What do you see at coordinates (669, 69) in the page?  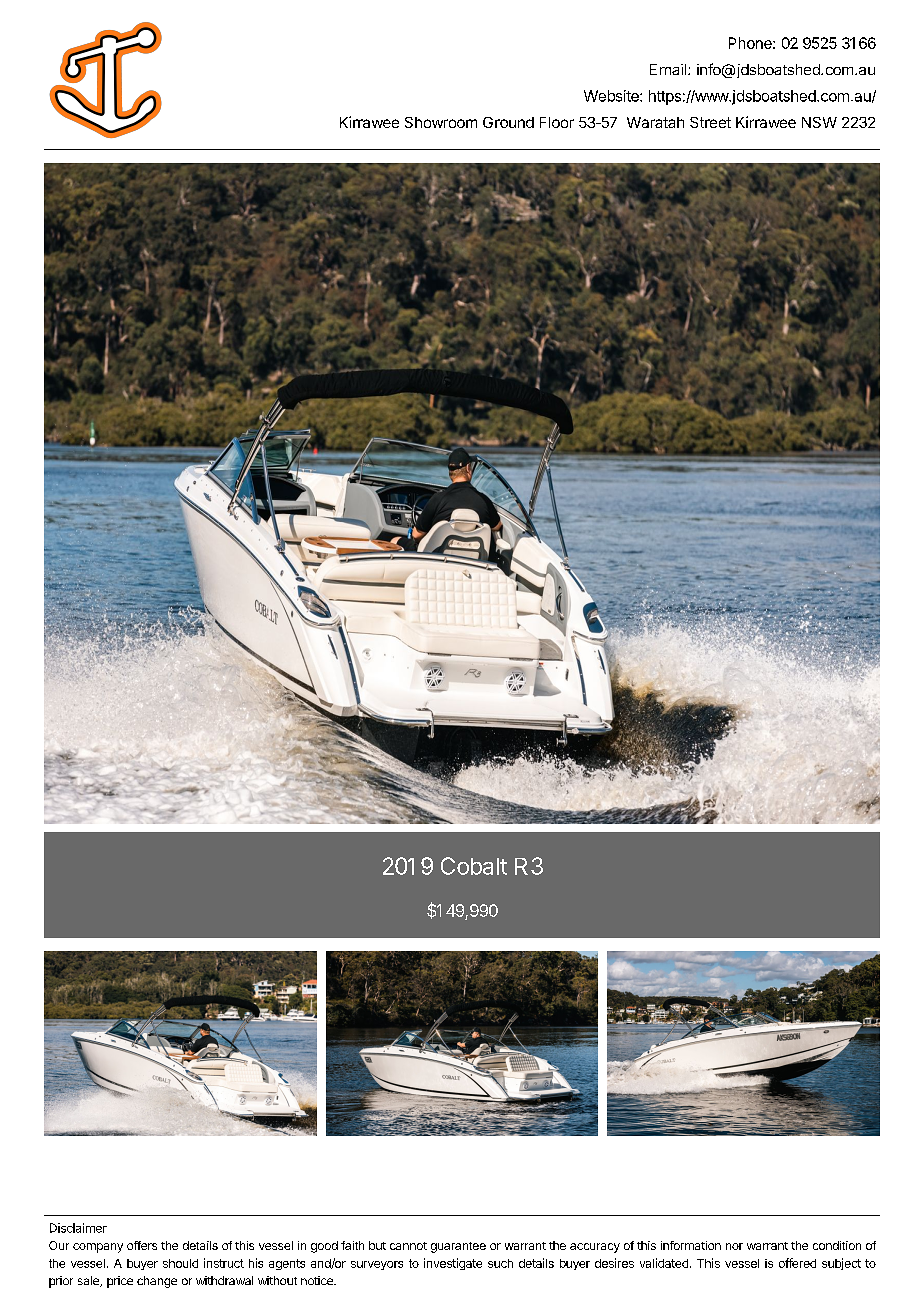 I see `Email` at bounding box center [669, 69].
